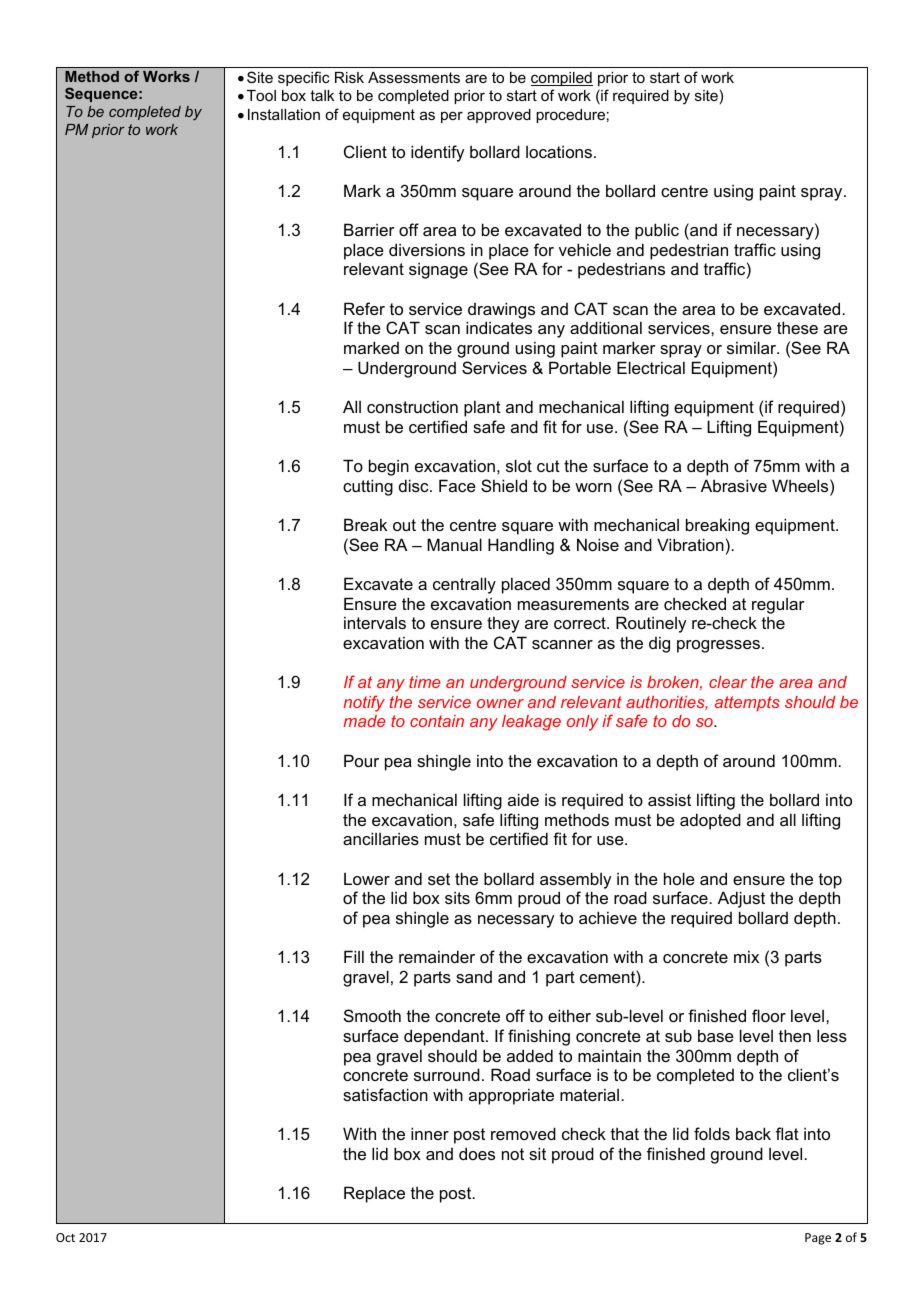  I want to click on remainder, so click(437, 956).
